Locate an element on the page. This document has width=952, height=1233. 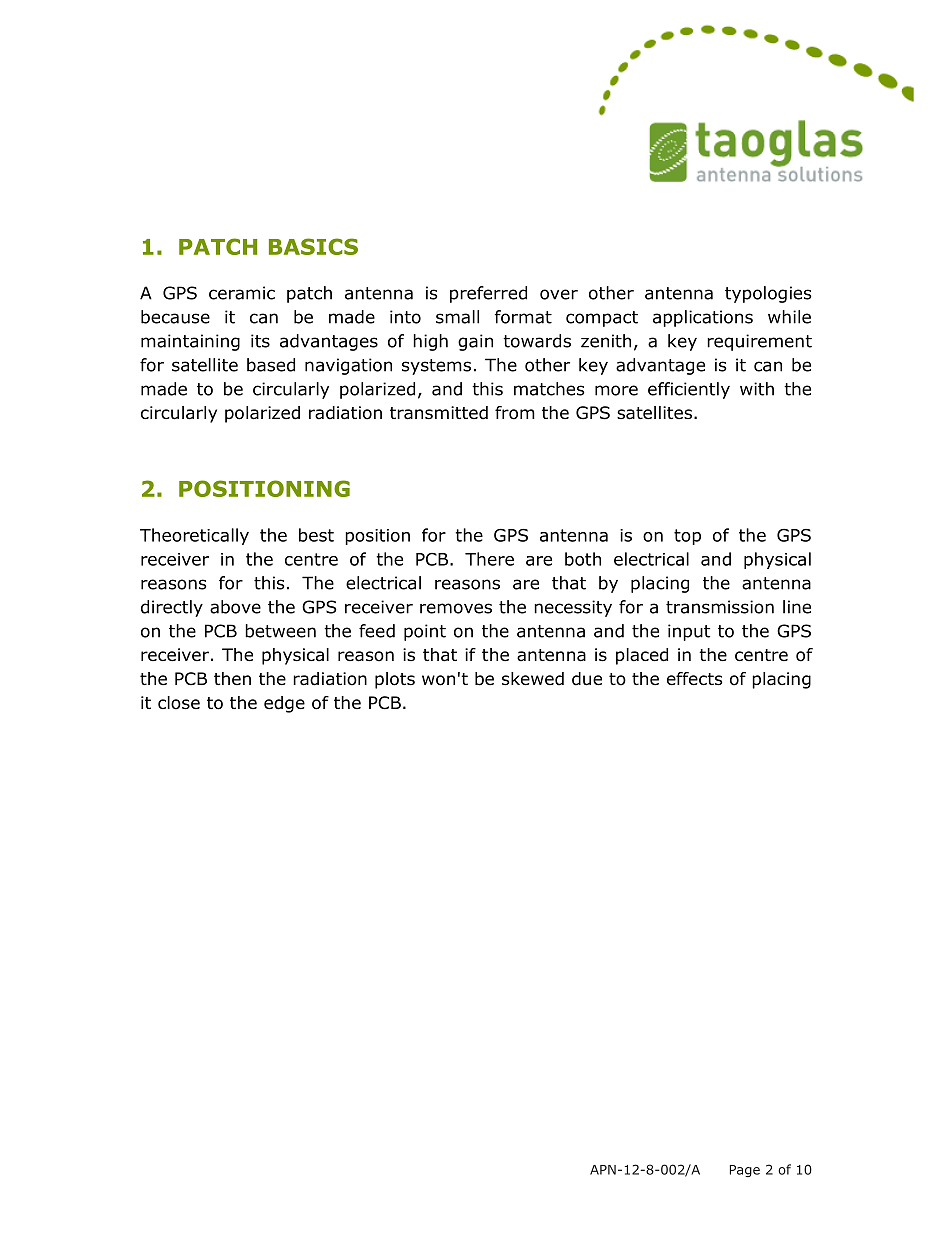
removes is located at coordinates (456, 608).
